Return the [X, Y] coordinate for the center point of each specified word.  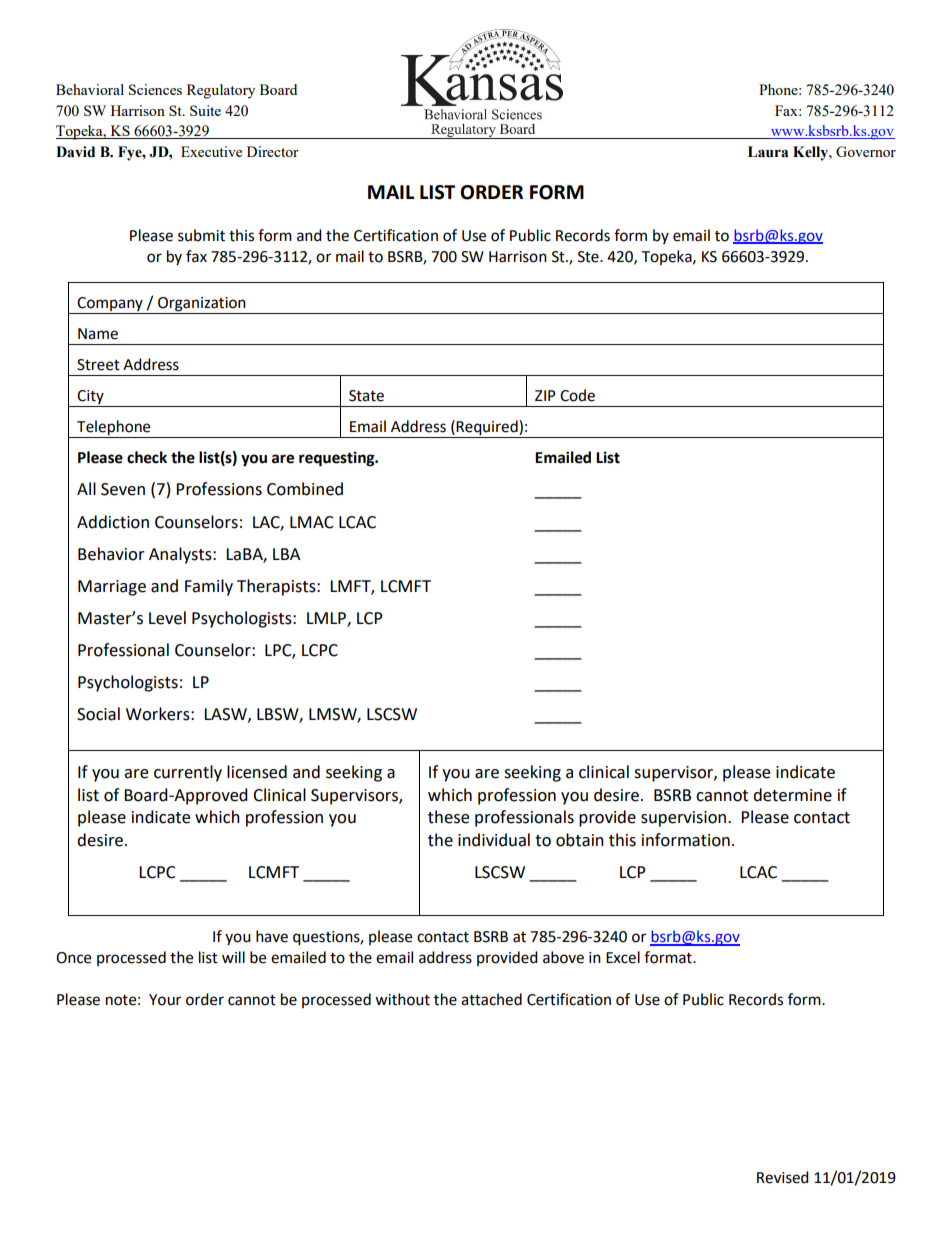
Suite [205, 110]
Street [98, 365]
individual [494, 840]
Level [167, 618]
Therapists [277, 587]
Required [487, 429]
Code [577, 395]
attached [491, 999]
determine [792, 795]
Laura [768, 152]
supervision [683, 819]
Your [165, 1000]
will [233, 957]
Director [273, 151]
